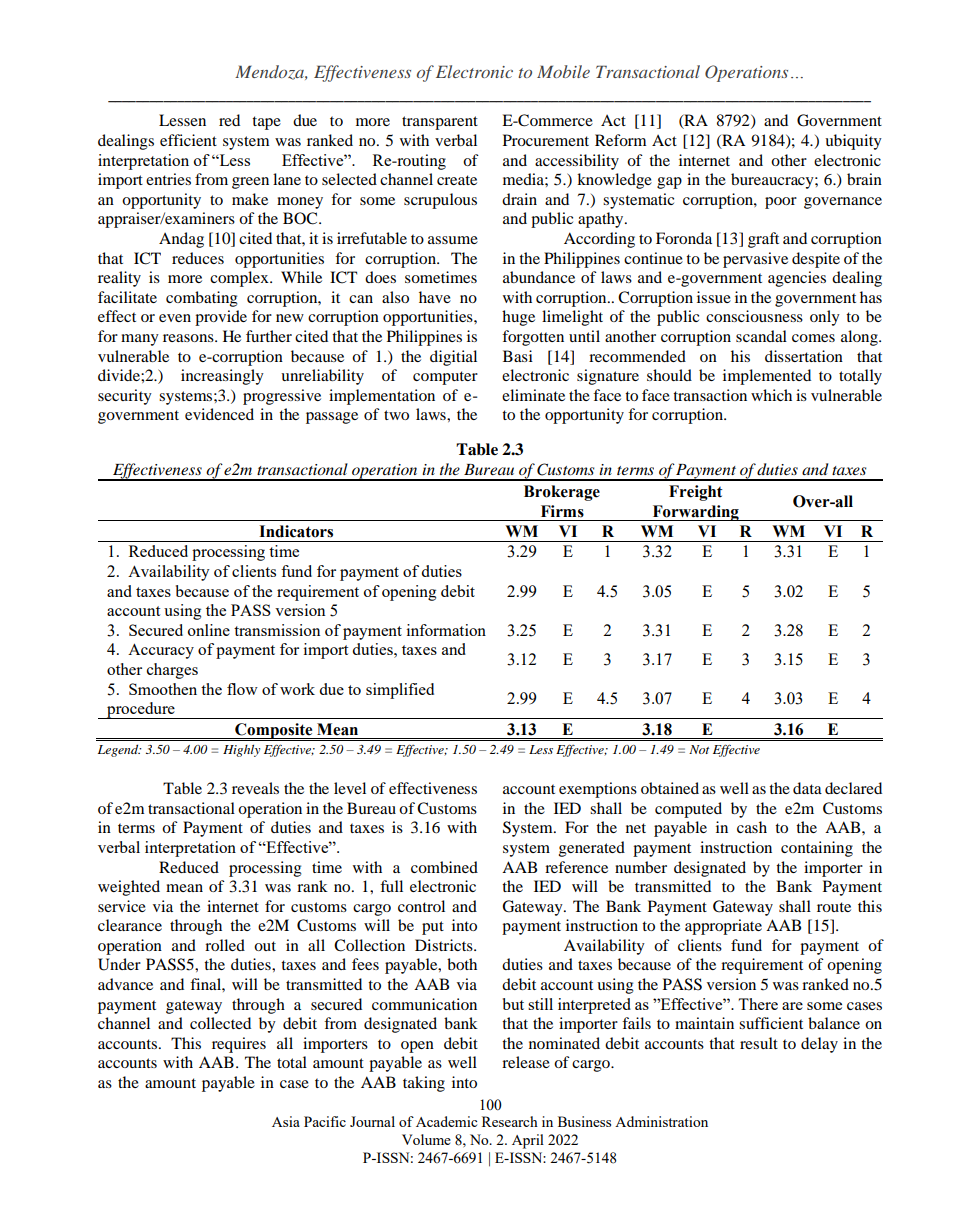 This screenshot has width=980, height=1226. What do you see at coordinates (445, 945) in the screenshot?
I see `Districts` at bounding box center [445, 945].
